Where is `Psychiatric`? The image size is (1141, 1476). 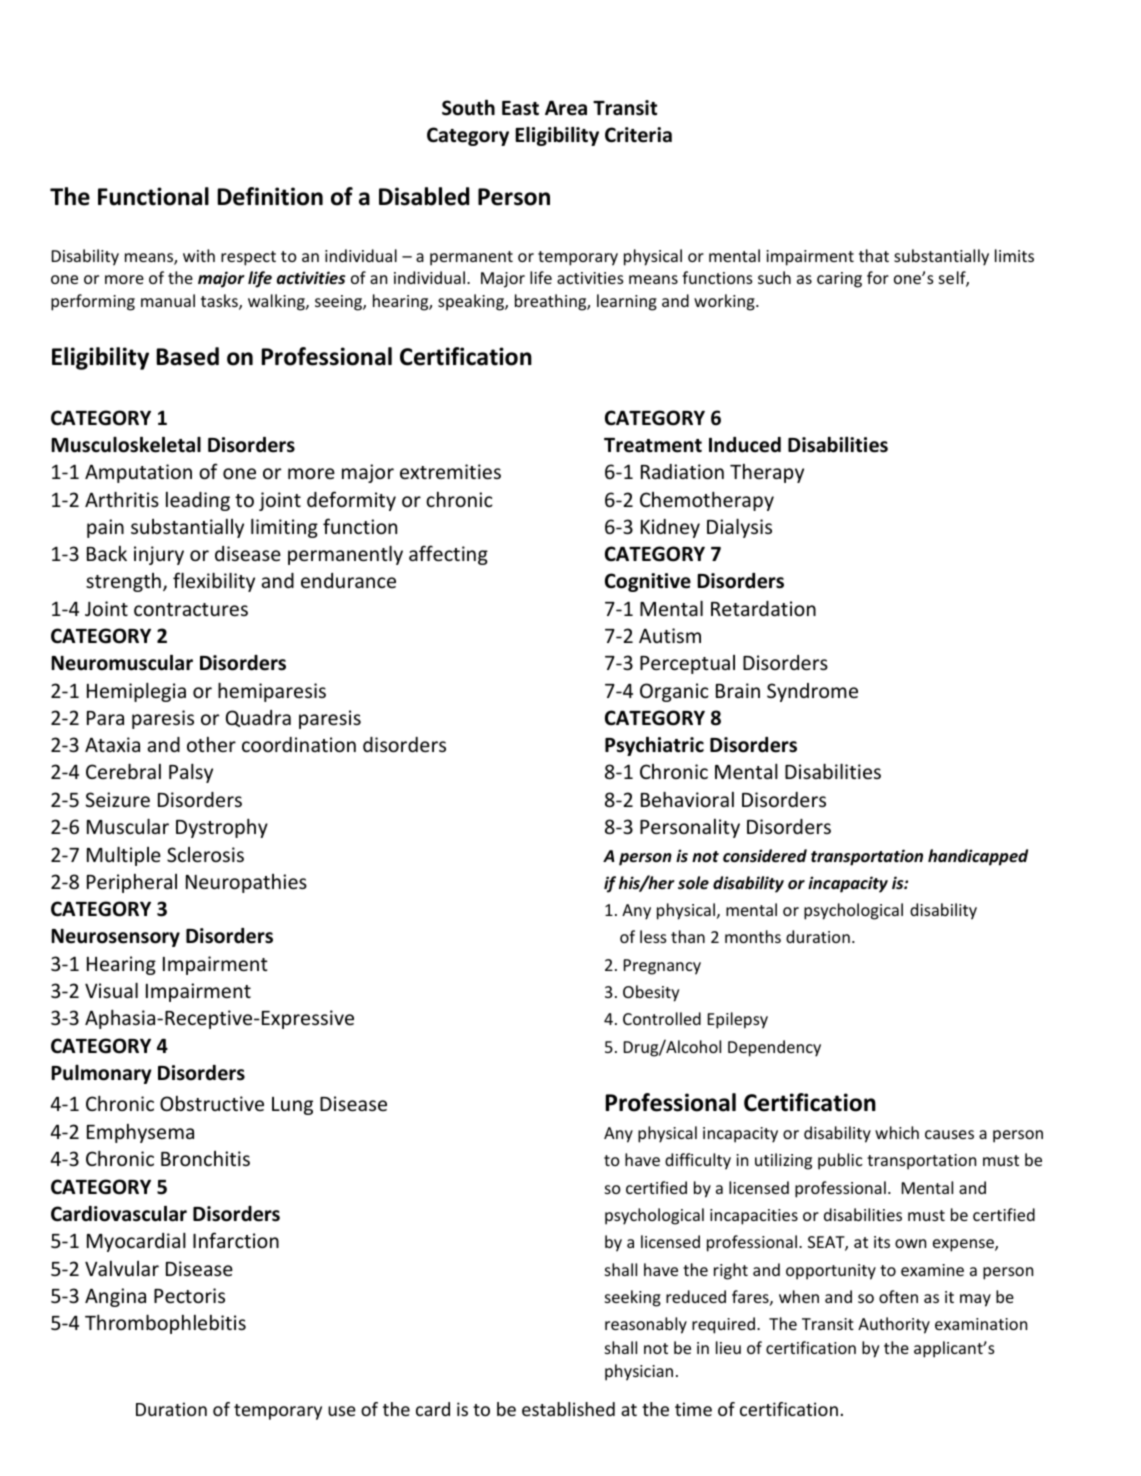 Psychiatric is located at coordinates (654, 746).
